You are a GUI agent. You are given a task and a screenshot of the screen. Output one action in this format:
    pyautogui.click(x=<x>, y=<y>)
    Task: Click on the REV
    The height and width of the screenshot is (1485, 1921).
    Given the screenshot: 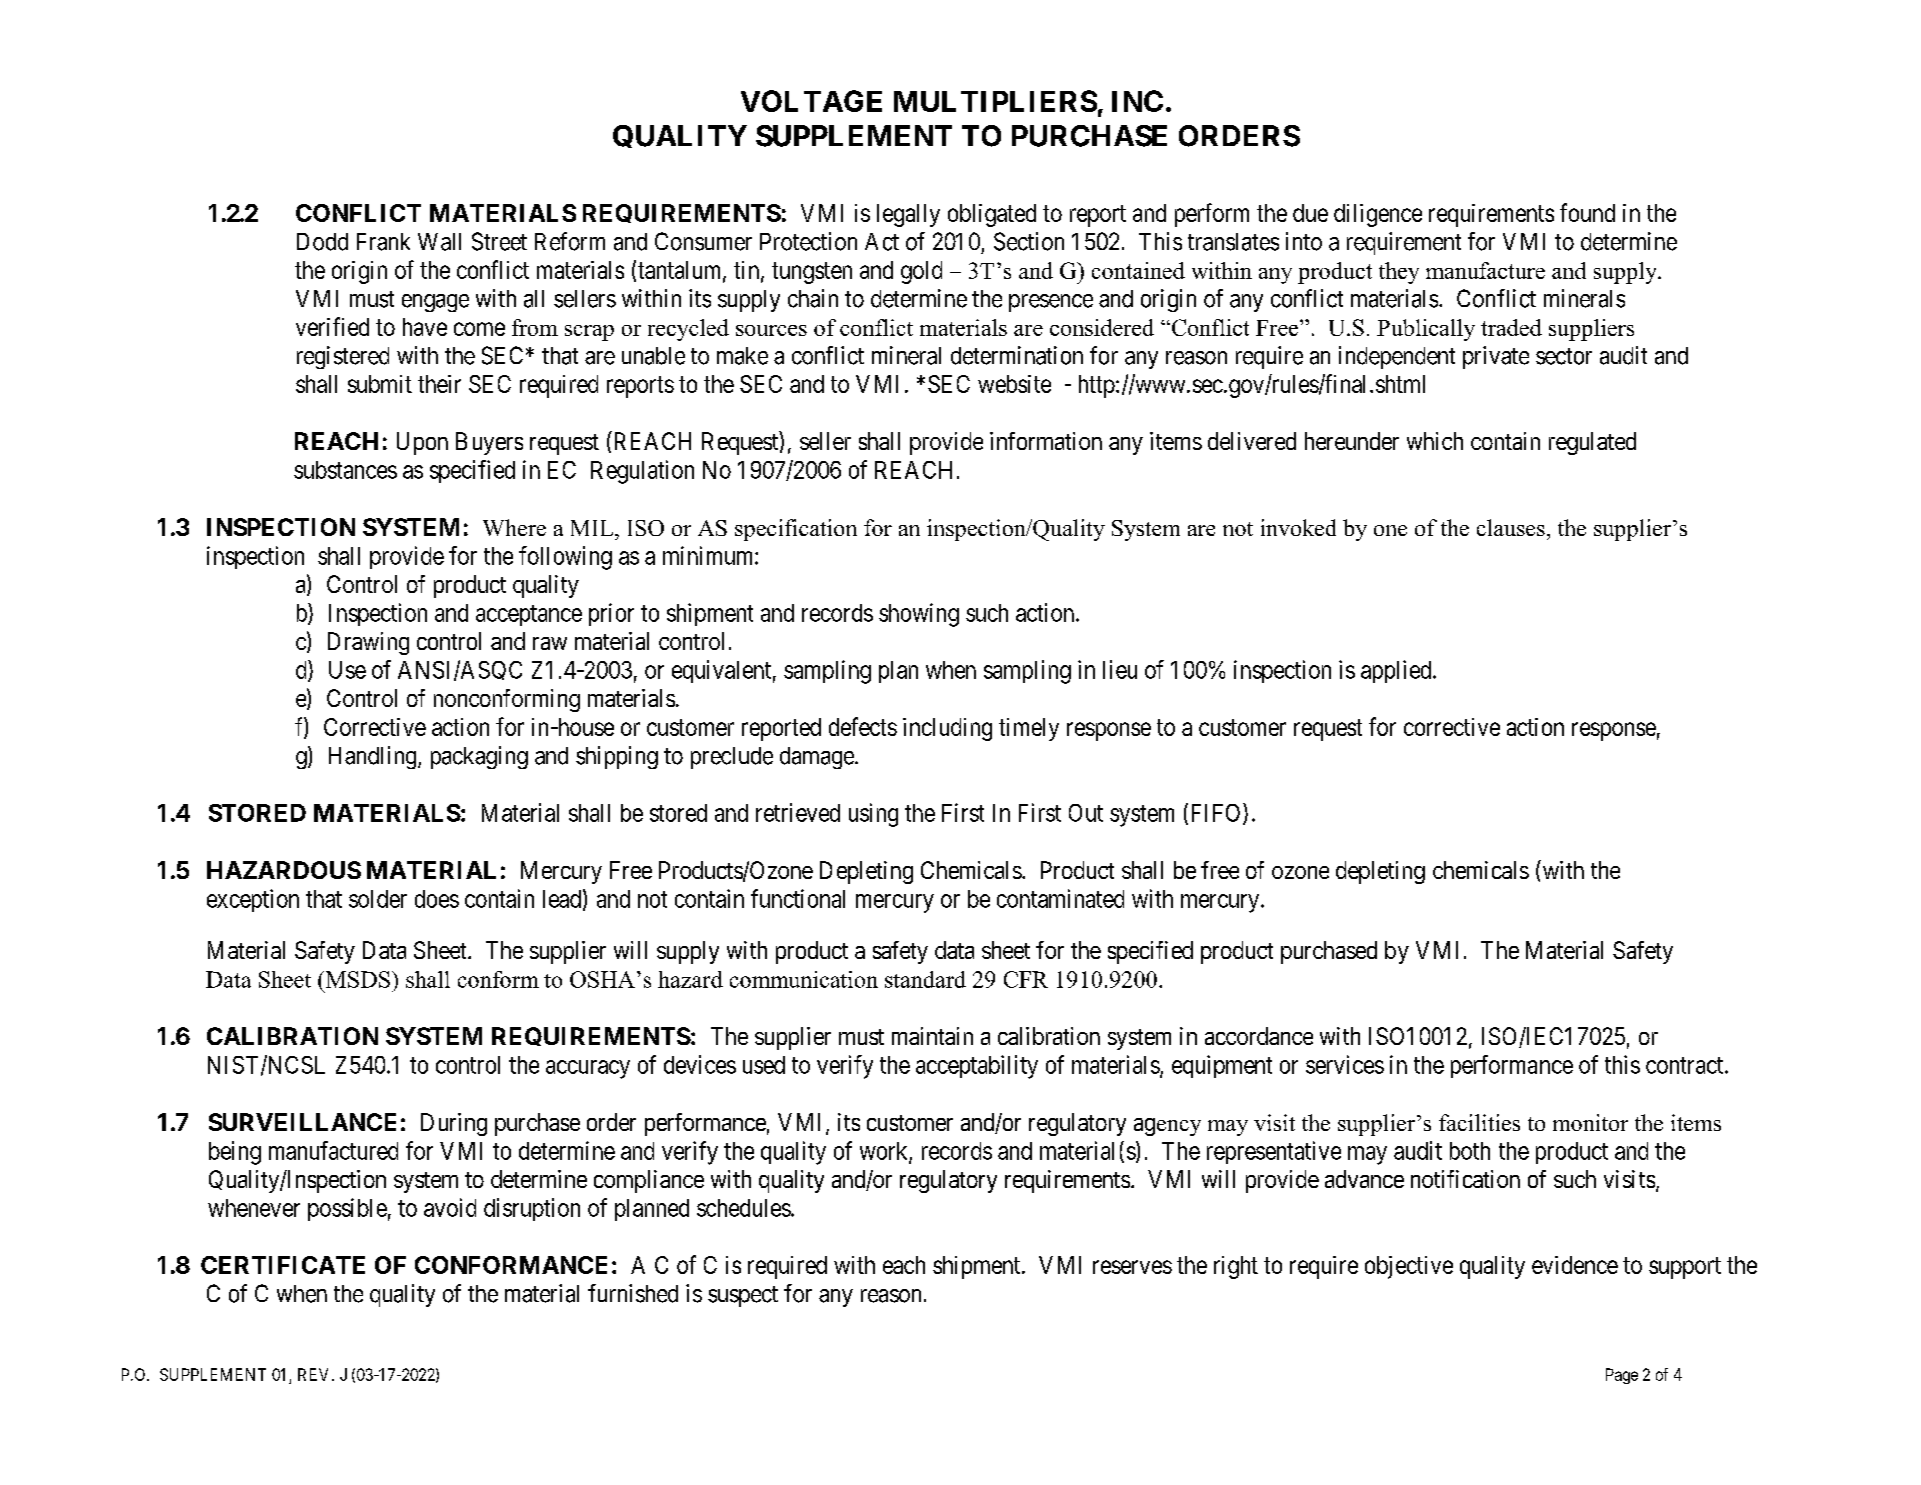 What is the action you would take?
    pyautogui.click(x=315, y=1374)
